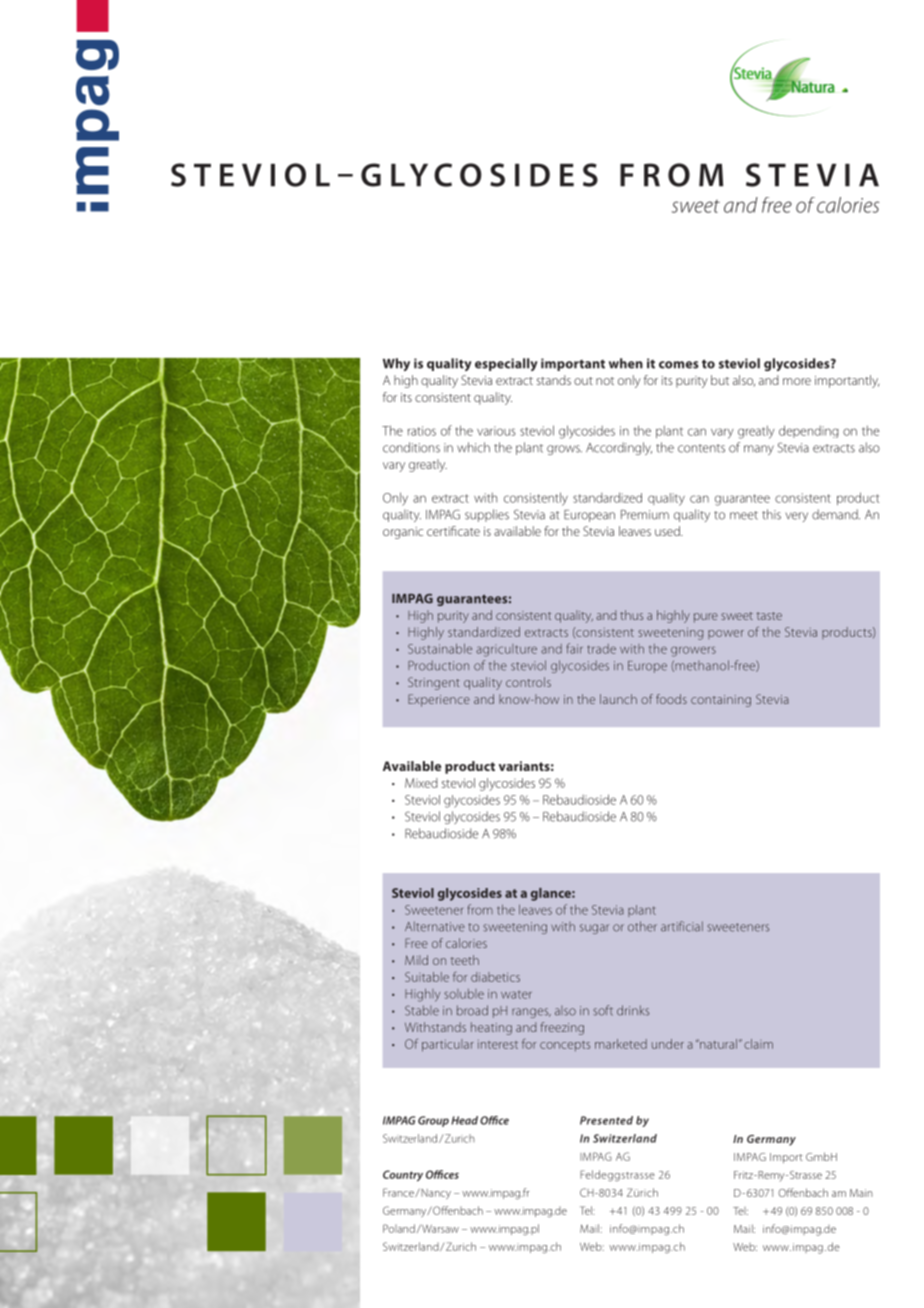  Describe the element at coordinates (403, 1176) in the document. I see `Country` at that location.
